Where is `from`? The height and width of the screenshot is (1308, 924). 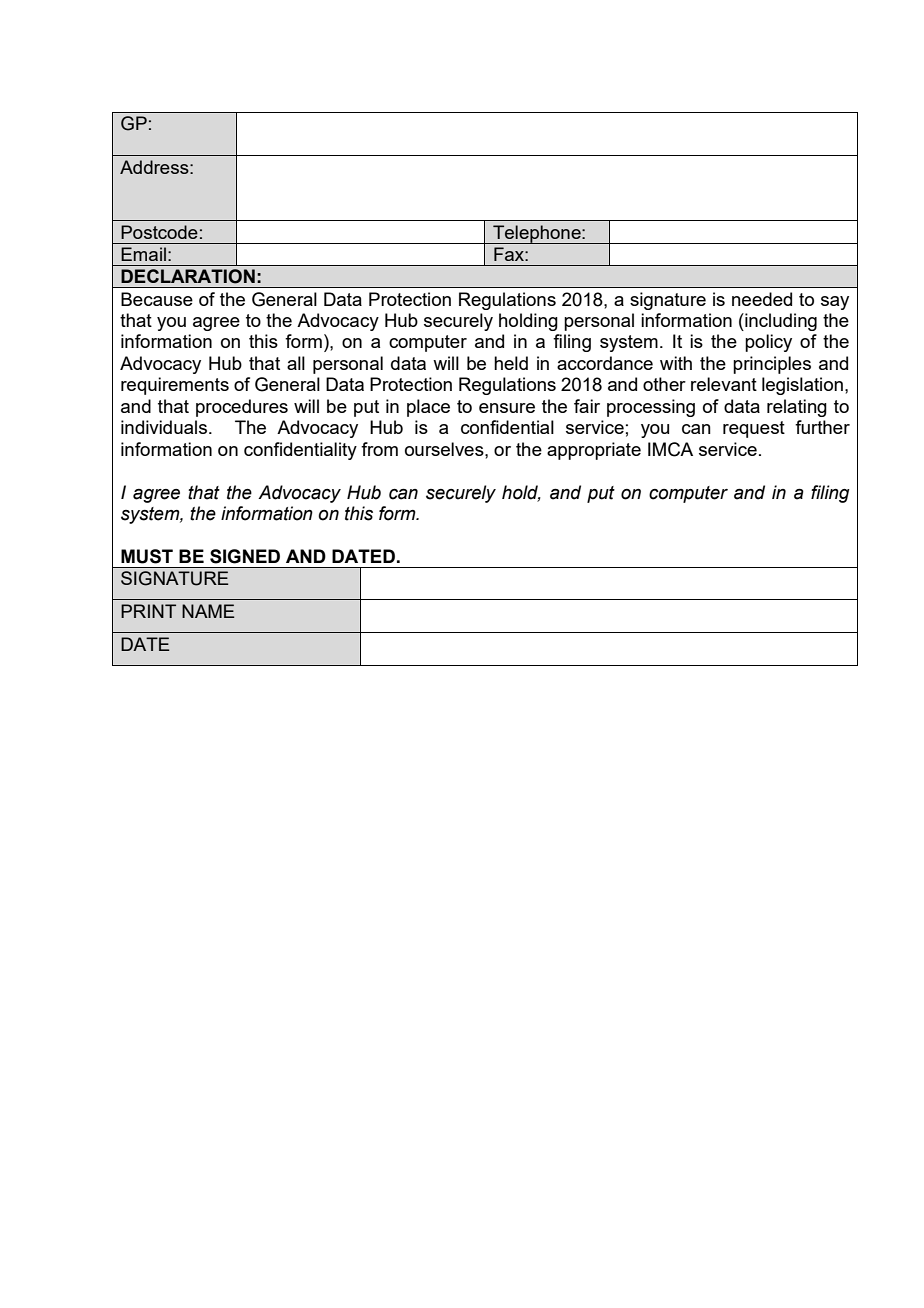
from is located at coordinates (379, 449).
